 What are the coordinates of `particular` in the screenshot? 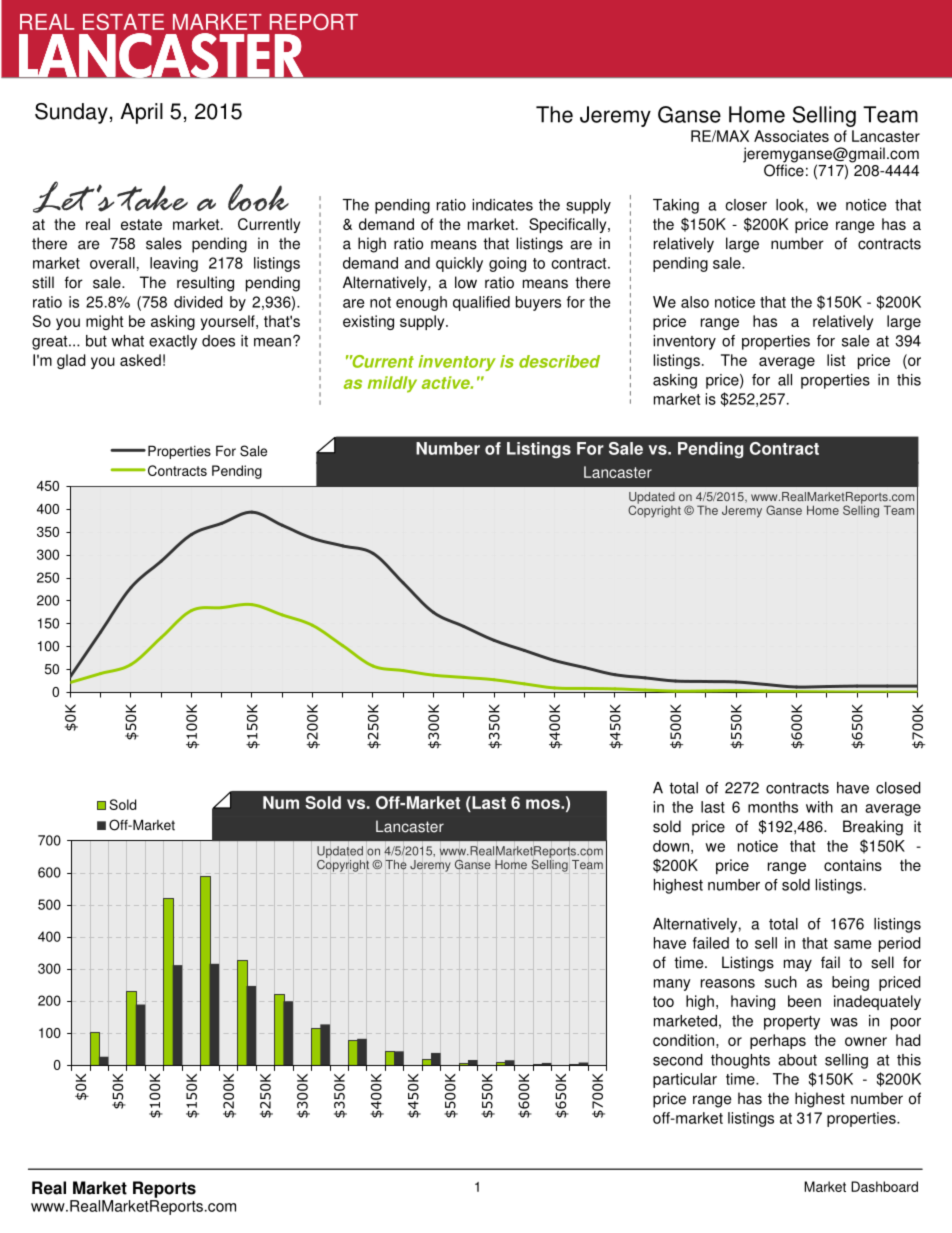 It's located at (685, 1080).
